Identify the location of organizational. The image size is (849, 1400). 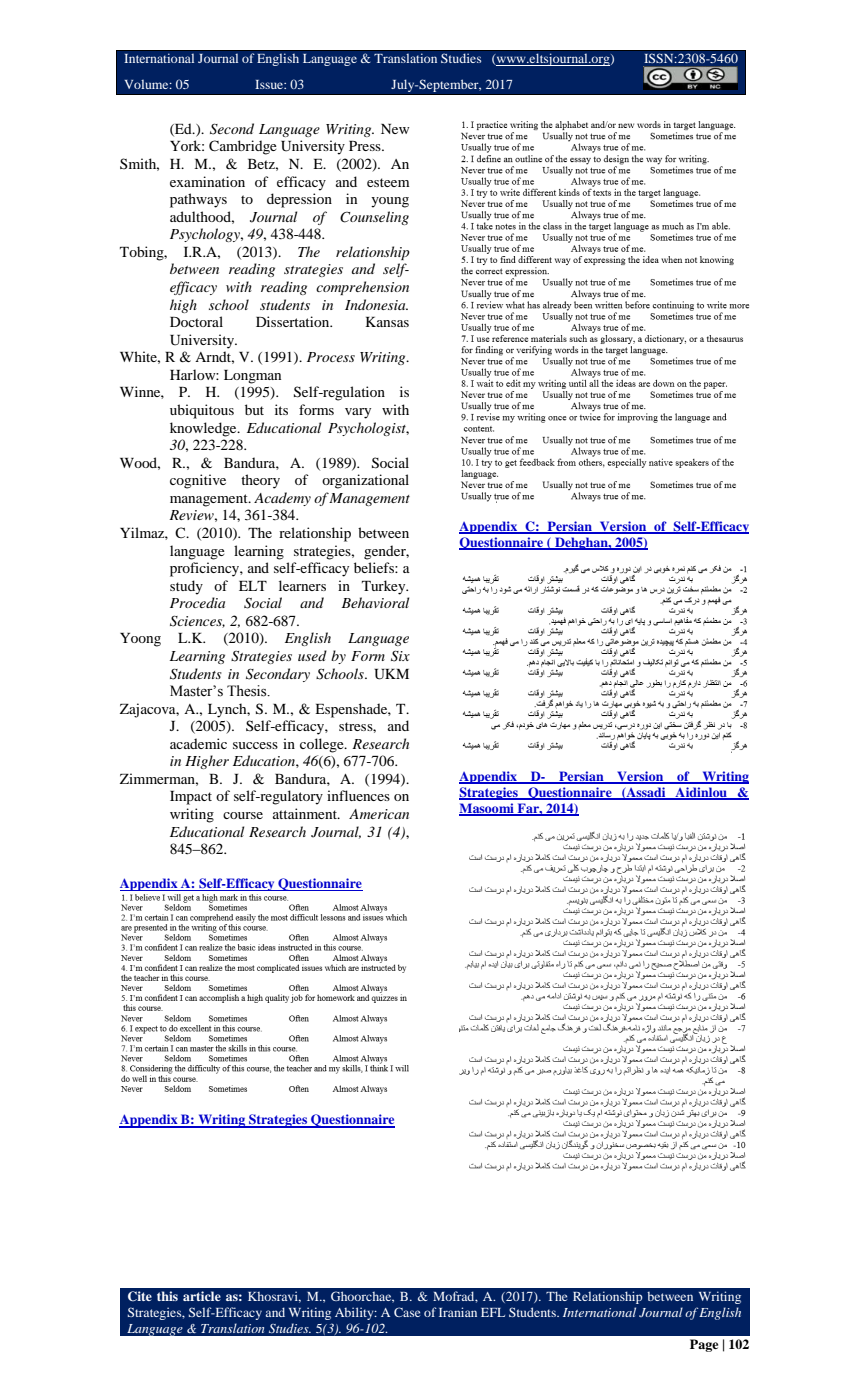
(365, 481).
